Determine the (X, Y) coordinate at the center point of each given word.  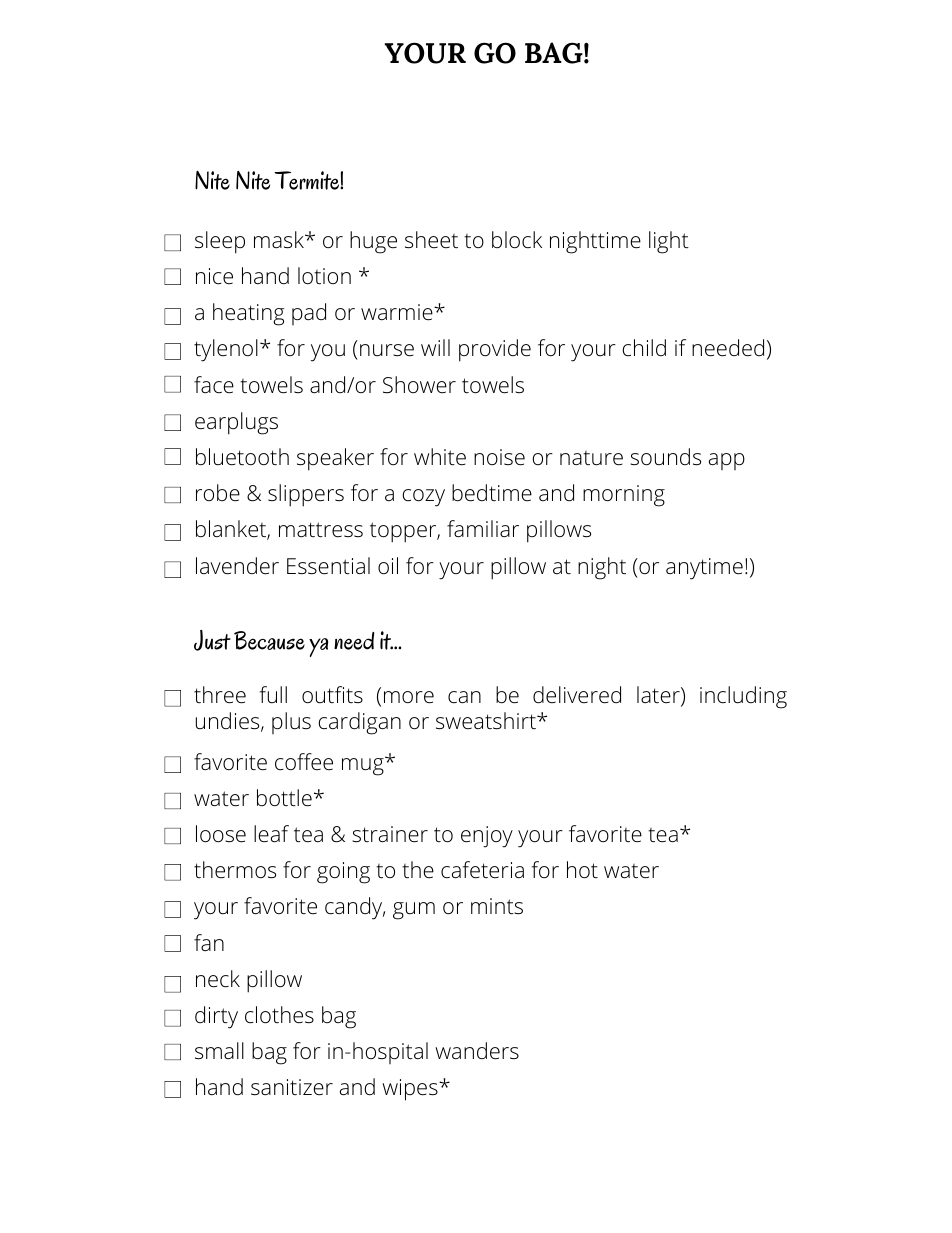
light (669, 242)
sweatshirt (487, 721)
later (659, 696)
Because (269, 640)
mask (280, 240)
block (517, 239)
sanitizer (292, 1087)
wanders (477, 1051)
